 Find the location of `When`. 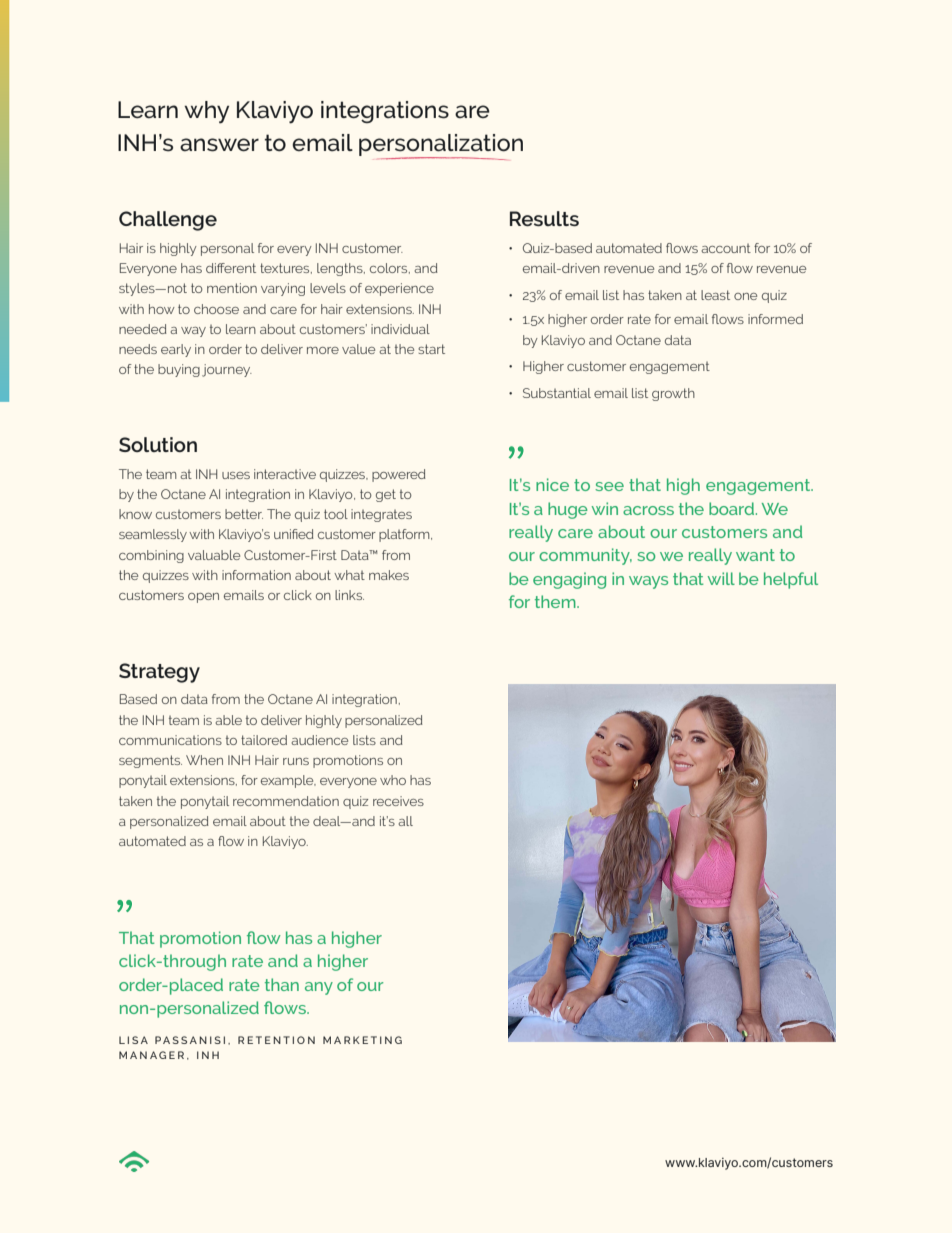

When is located at coordinates (204, 760).
